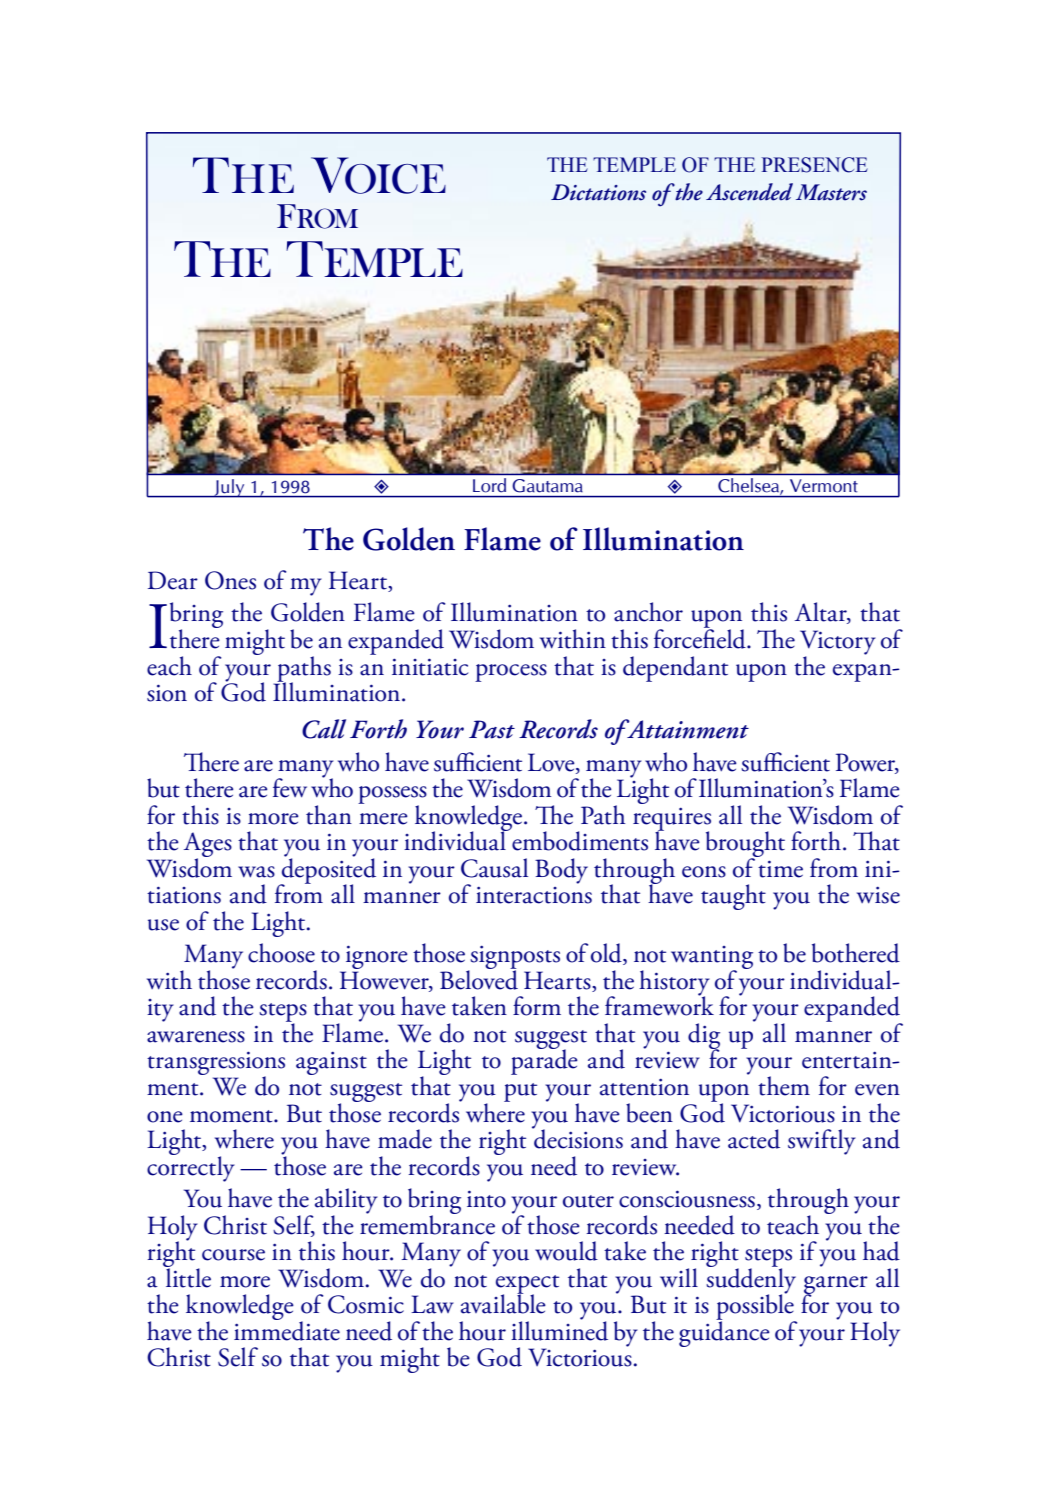 This image has height=1488, width=1047. I want to click on Gautama, so click(547, 485).
